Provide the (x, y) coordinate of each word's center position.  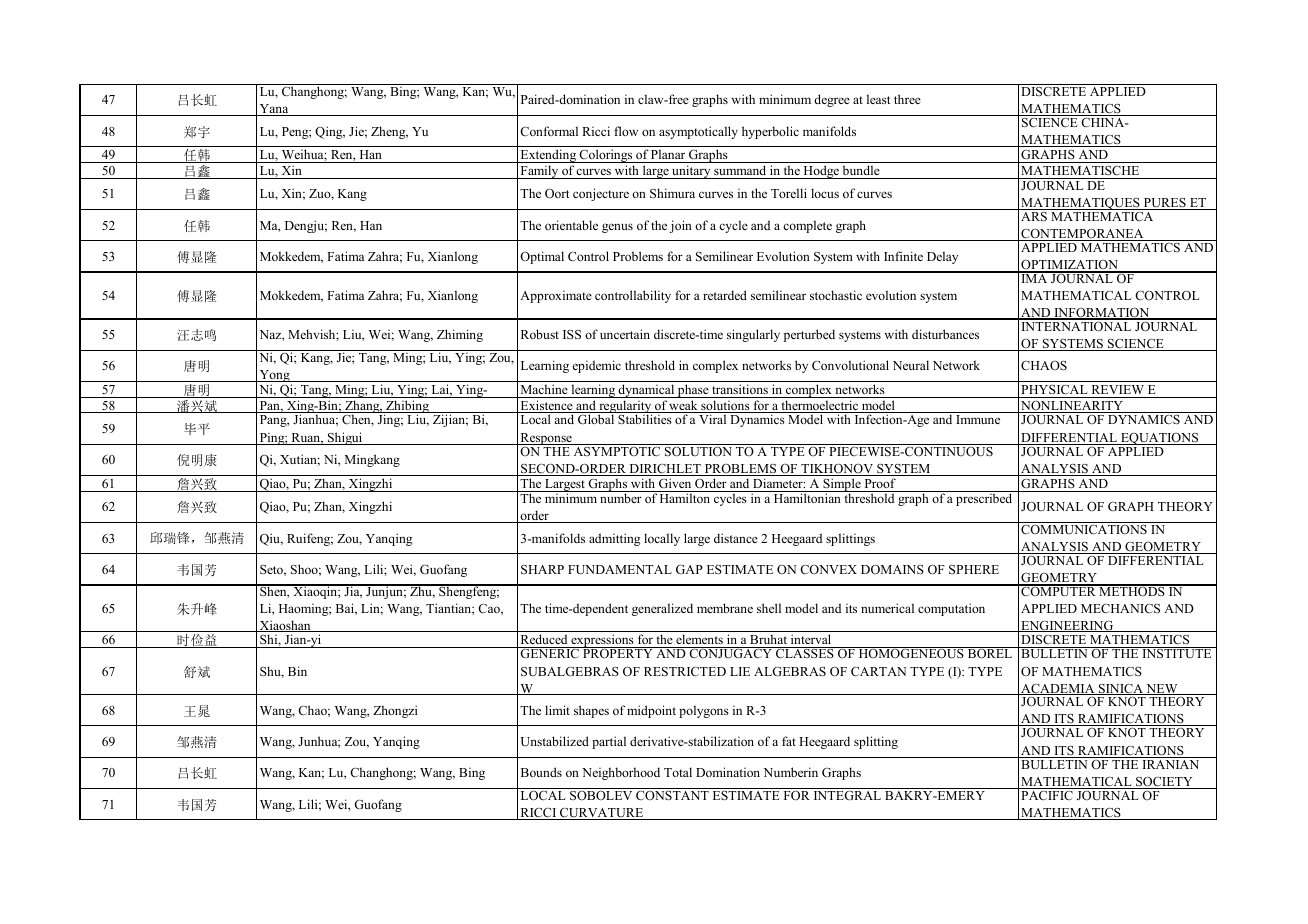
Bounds (541, 772)
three (907, 99)
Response (546, 439)
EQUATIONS (1160, 439)
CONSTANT (672, 796)
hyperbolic (770, 132)
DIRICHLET (665, 470)
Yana (274, 110)
